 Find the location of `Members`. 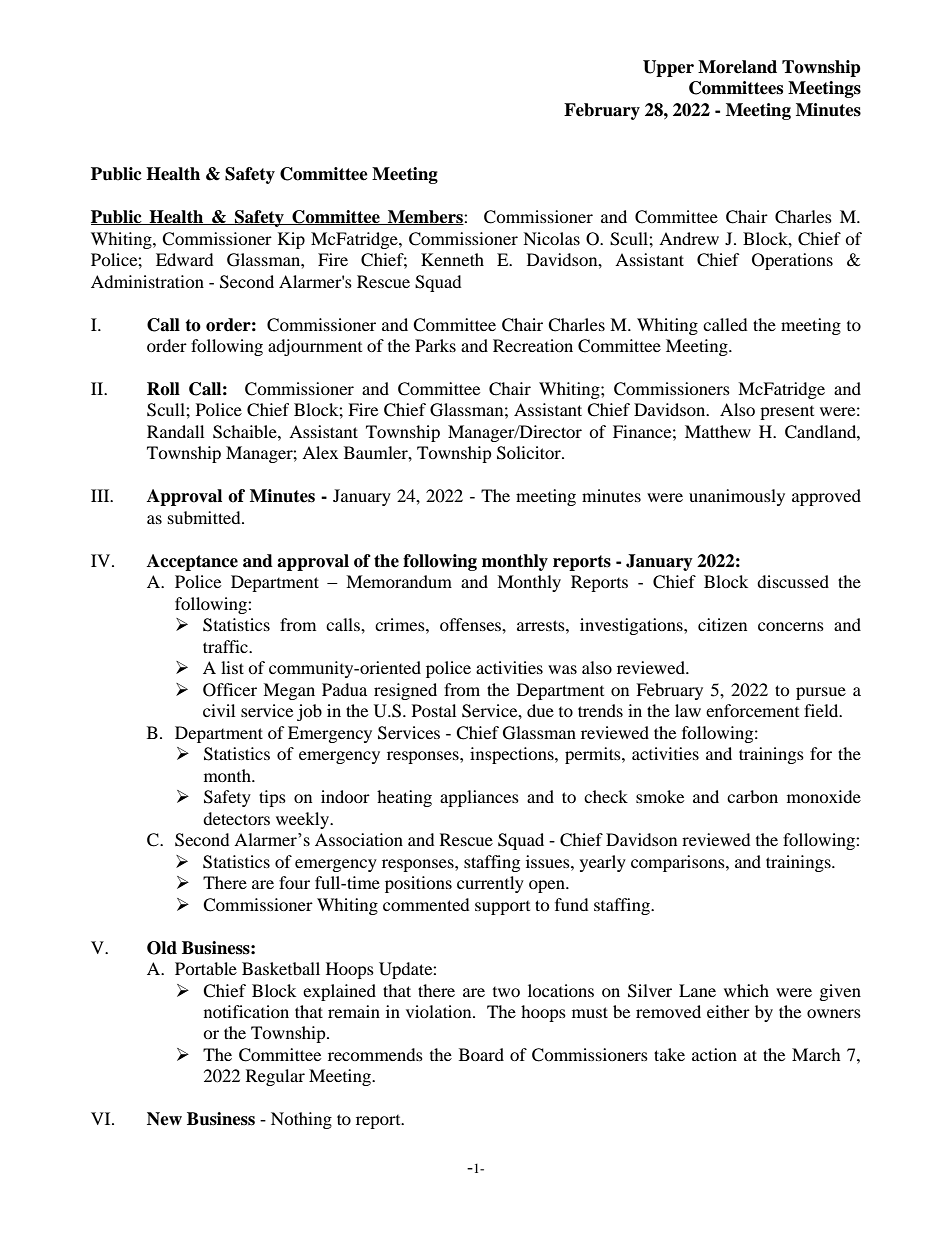

Members is located at coordinates (425, 217).
